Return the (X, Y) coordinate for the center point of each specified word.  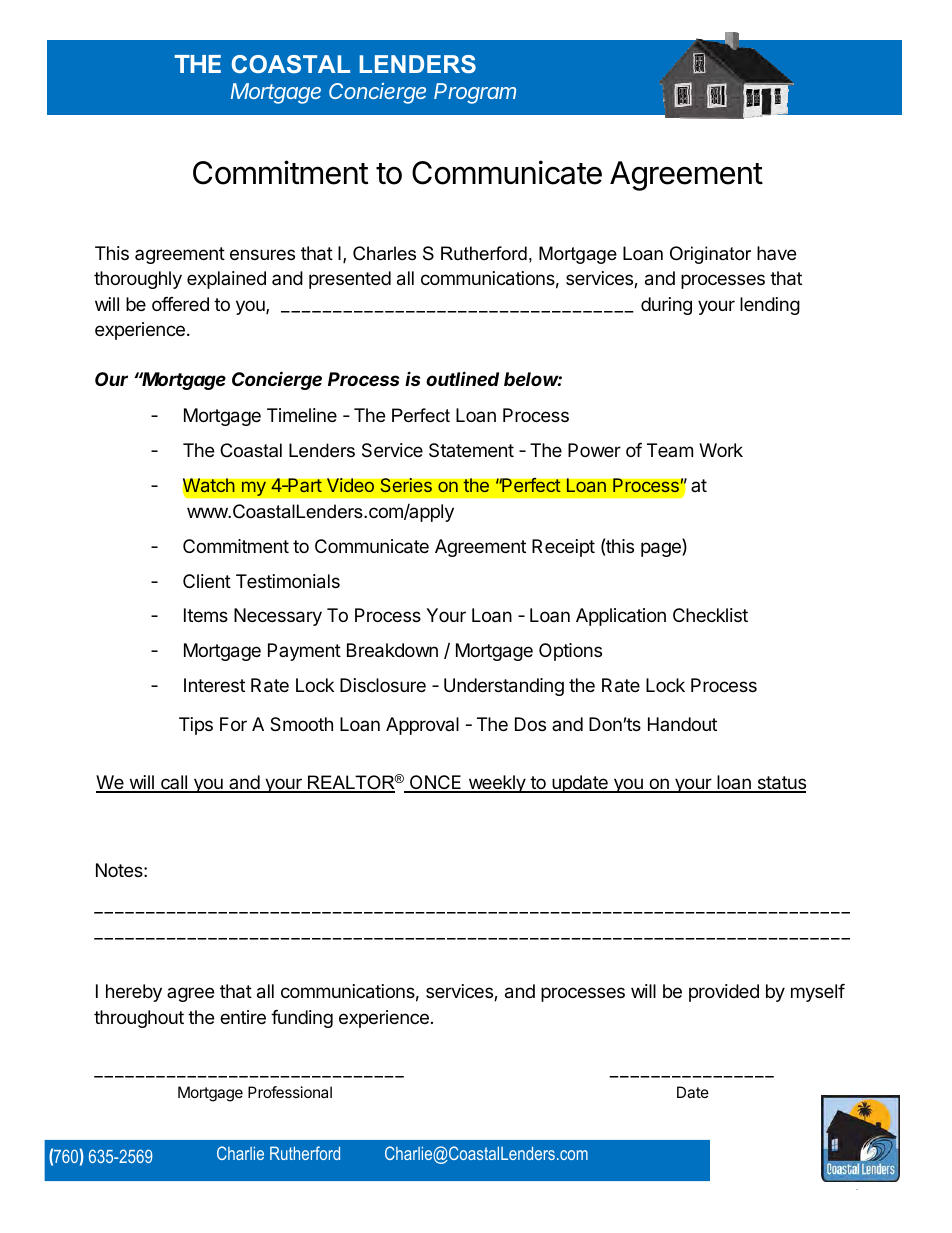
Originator (710, 255)
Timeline (302, 415)
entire (243, 1017)
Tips (196, 726)
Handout (682, 724)
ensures (262, 254)
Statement (471, 450)
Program (475, 93)
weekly (497, 784)
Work (721, 450)
